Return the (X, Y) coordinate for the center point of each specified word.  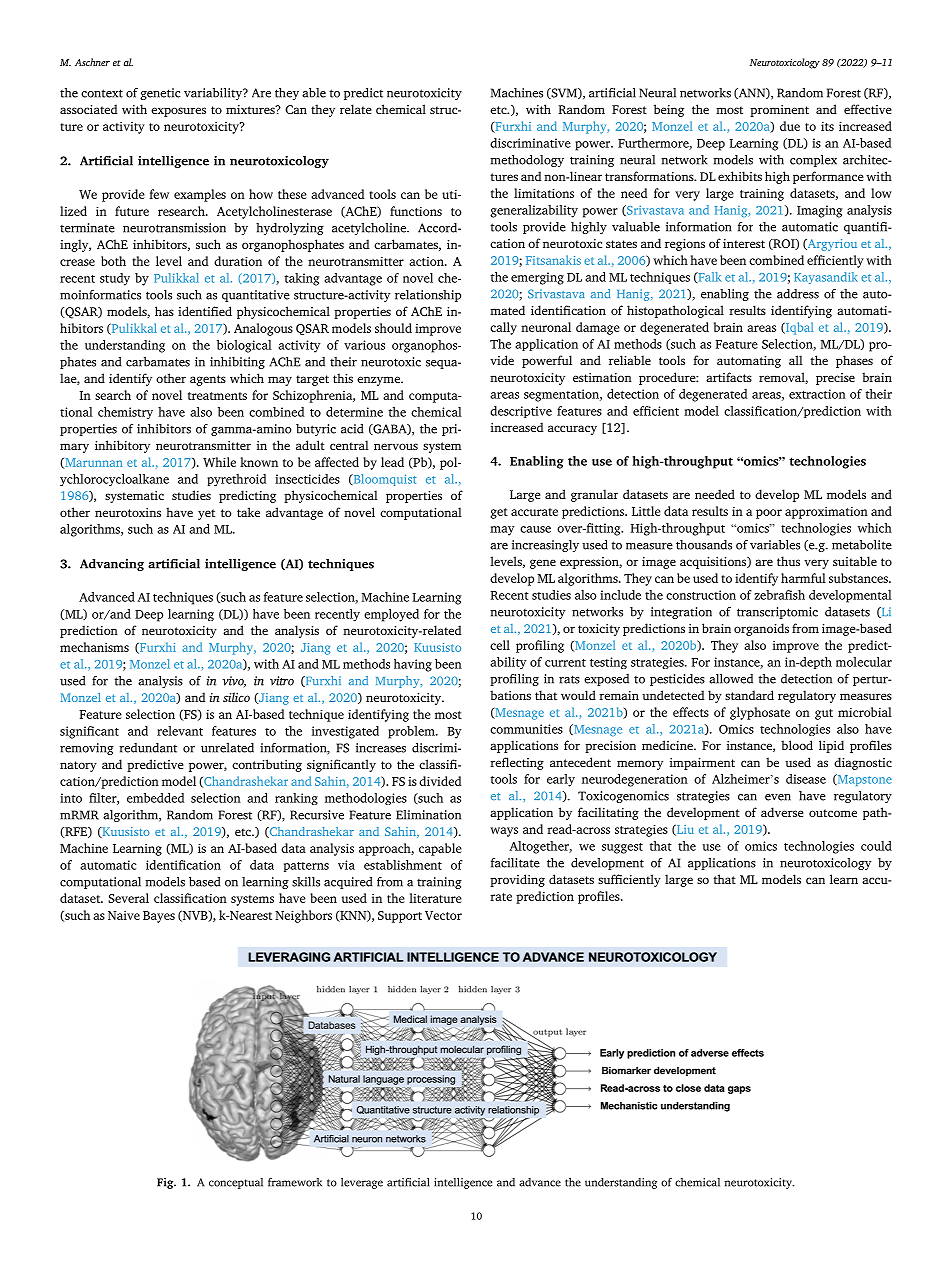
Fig (166, 1183)
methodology (527, 161)
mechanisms (94, 647)
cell (500, 645)
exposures (178, 112)
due (790, 126)
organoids (761, 629)
